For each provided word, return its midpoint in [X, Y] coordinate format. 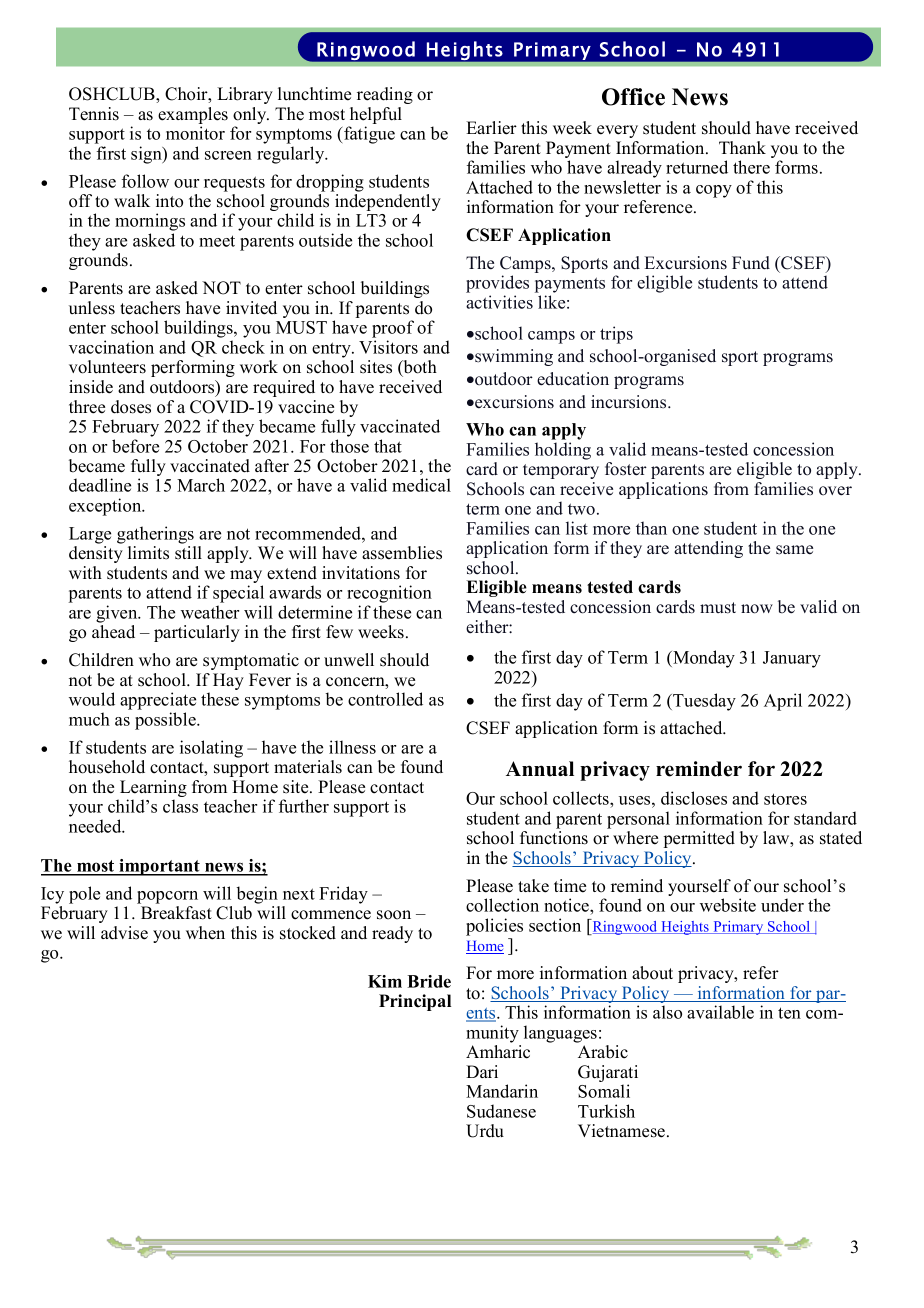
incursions [630, 402]
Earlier [491, 128]
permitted [699, 839]
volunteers [107, 367]
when [205, 933]
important [159, 867]
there [751, 167]
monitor [195, 133]
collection [502, 905]
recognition [389, 594]
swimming [513, 357]
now [757, 609]
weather [210, 612]
